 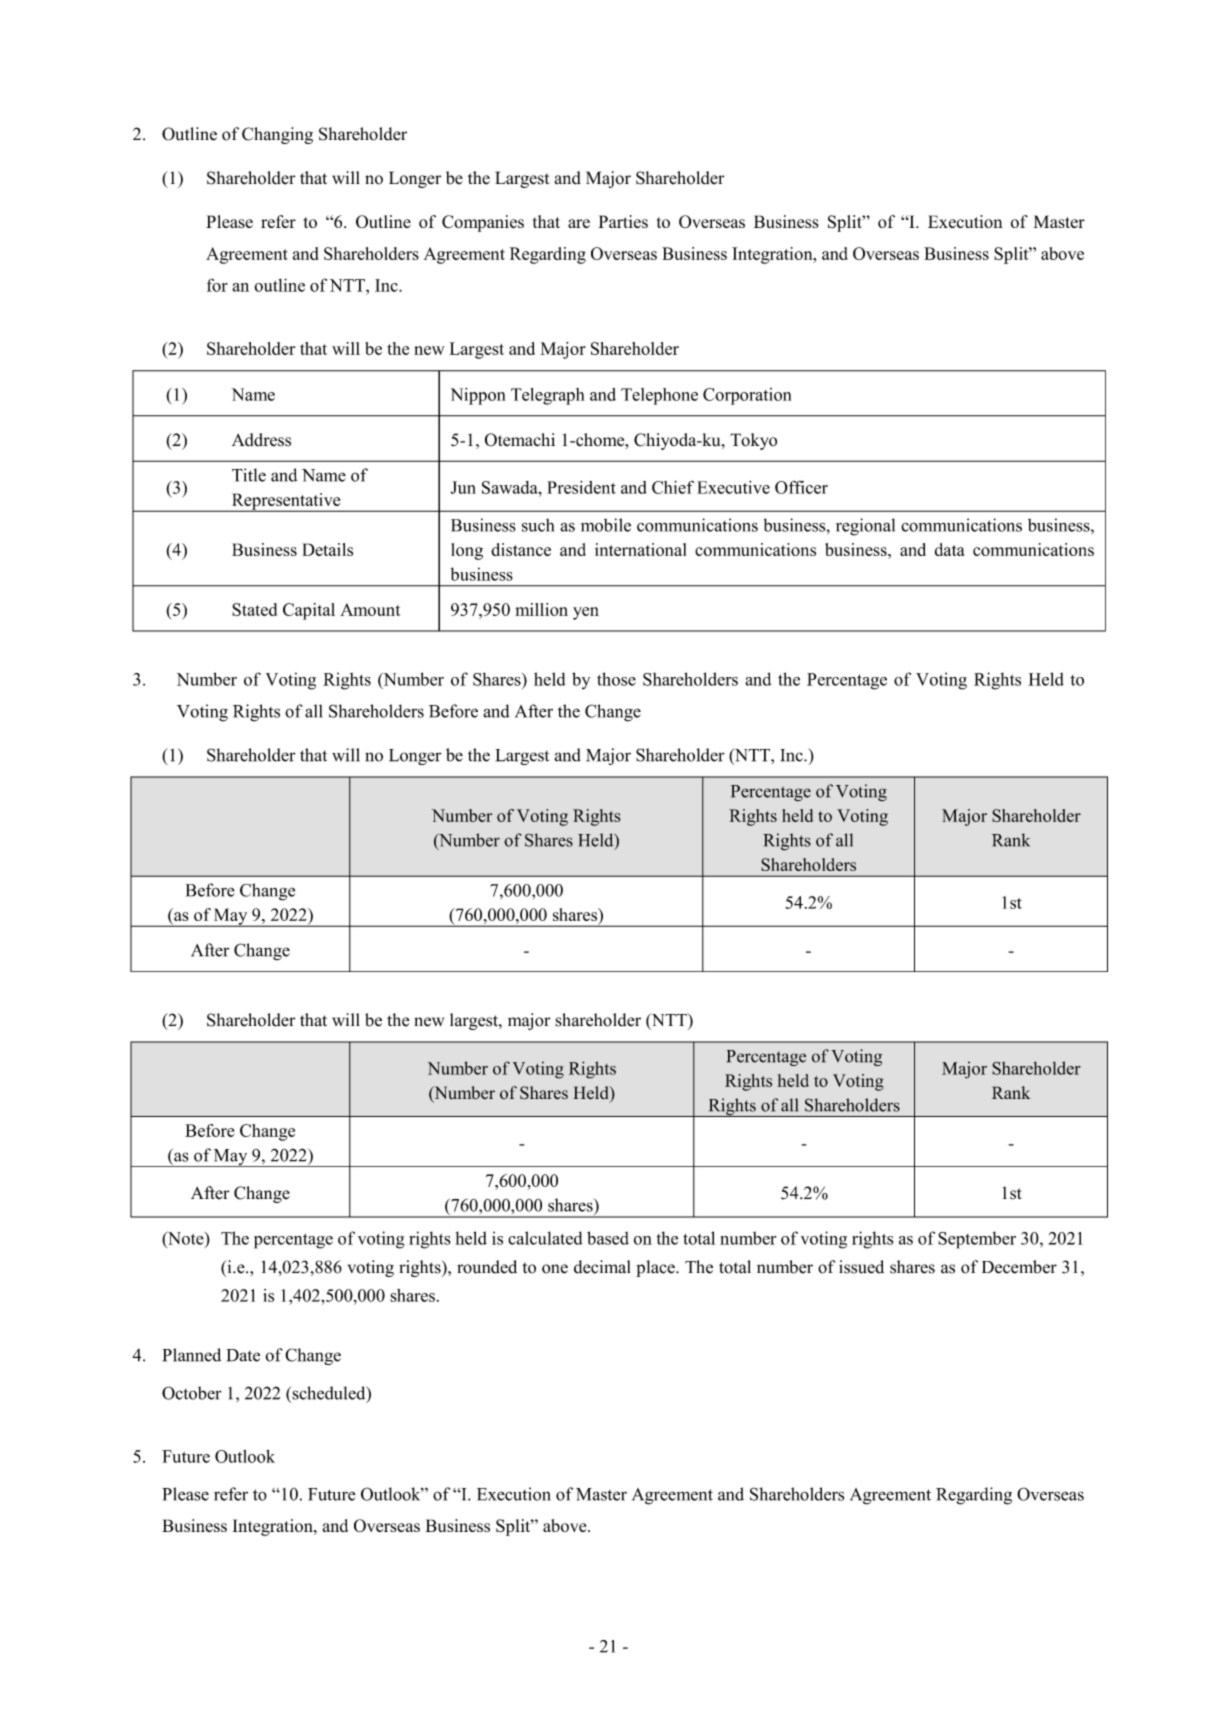 I want to click on Details, so click(x=327, y=549).
